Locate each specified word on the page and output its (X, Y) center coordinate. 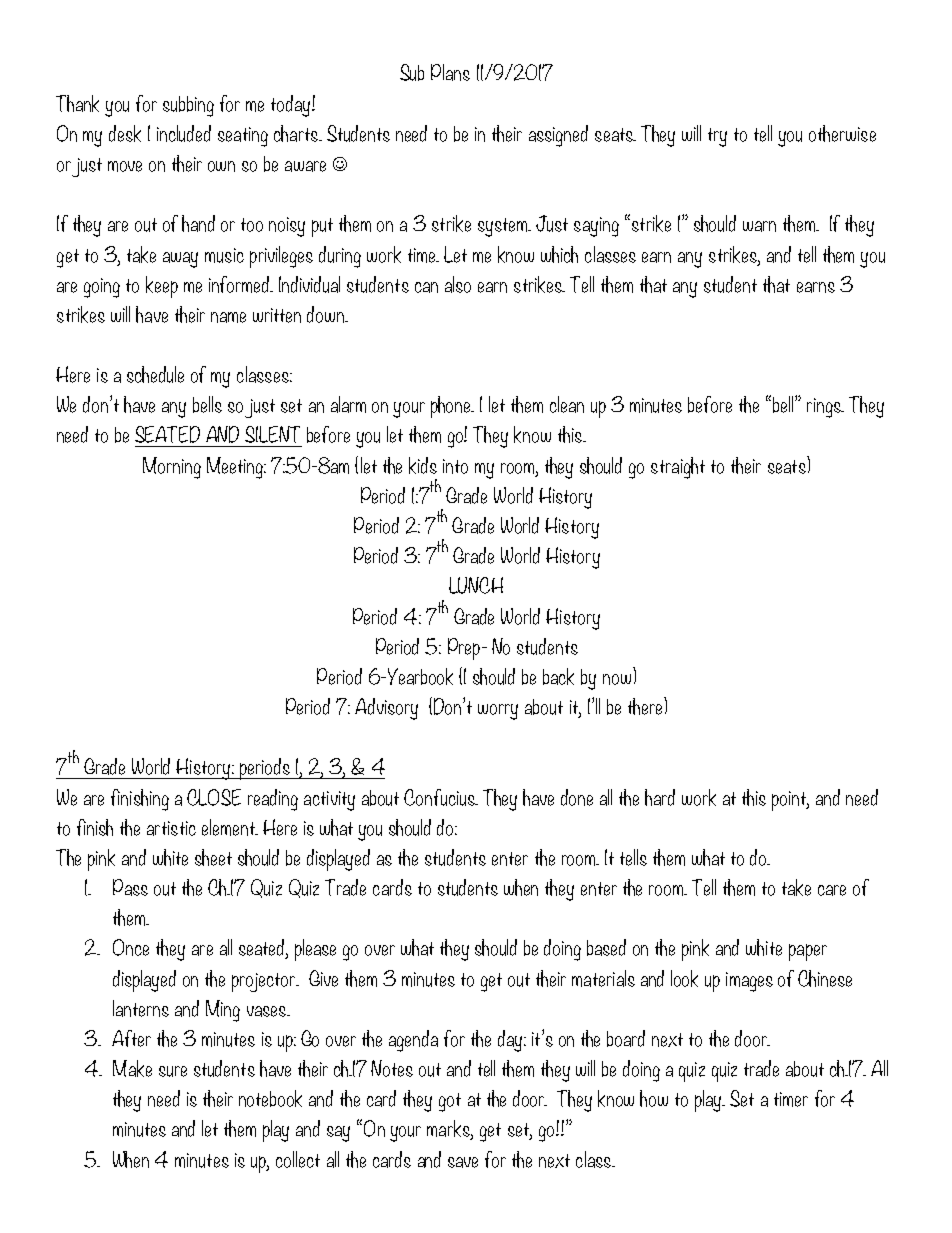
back (558, 676)
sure (173, 1071)
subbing (188, 106)
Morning (172, 468)
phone (452, 407)
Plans (450, 72)
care (832, 890)
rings (825, 408)
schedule (155, 374)
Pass (130, 887)
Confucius (441, 797)
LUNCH (476, 585)
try (717, 137)
